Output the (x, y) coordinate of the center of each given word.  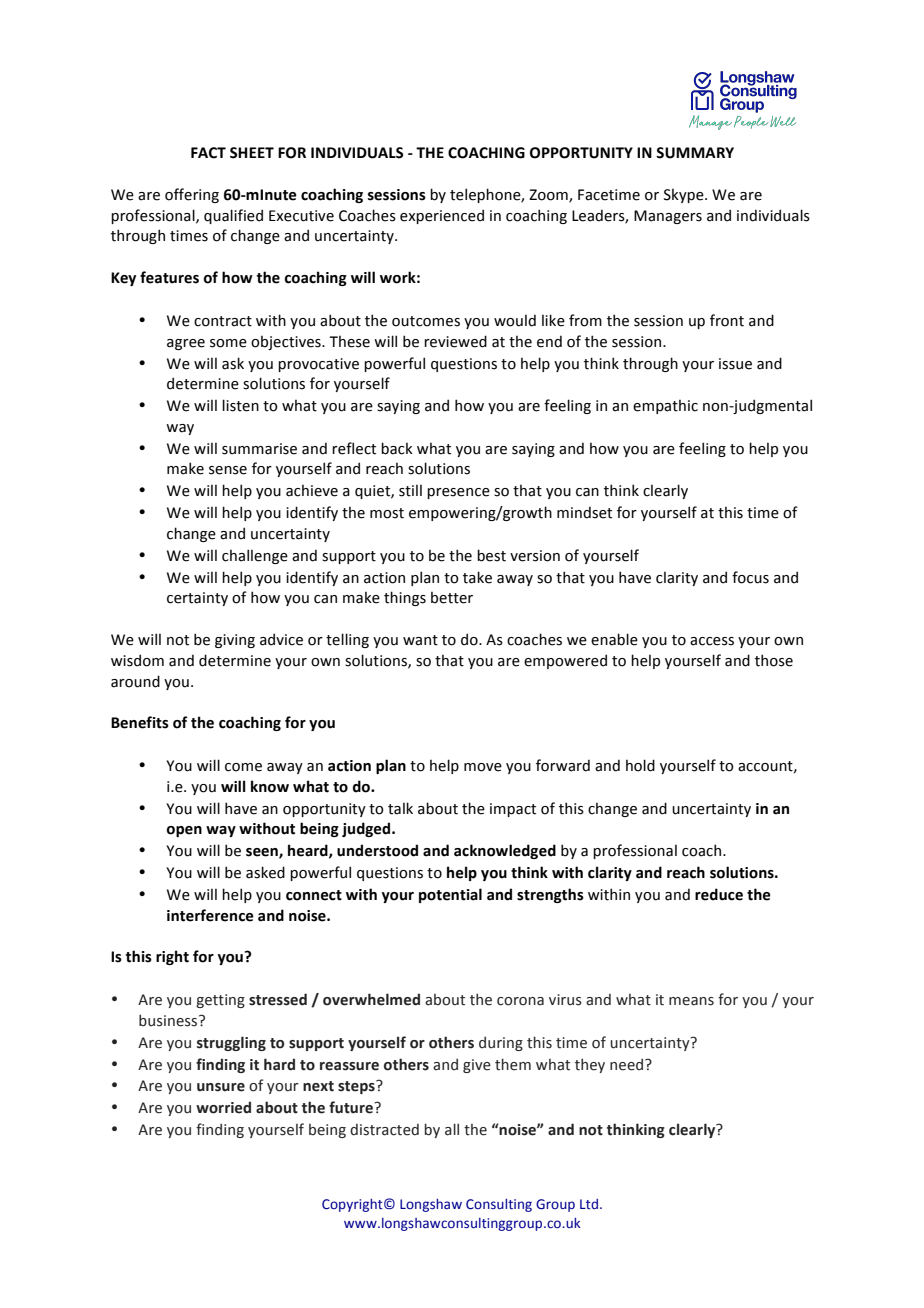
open (184, 831)
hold (640, 765)
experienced (442, 216)
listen (240, 405)
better (452, 597)
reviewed (455, 341)
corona (520, 1001)
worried (223, 1107)
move (483, 767)
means (691, 1001)
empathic (665, 406)
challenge (255, 556)
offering (192, 195)
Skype (685, 195)
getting (220, 1001)
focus (750, 577)
